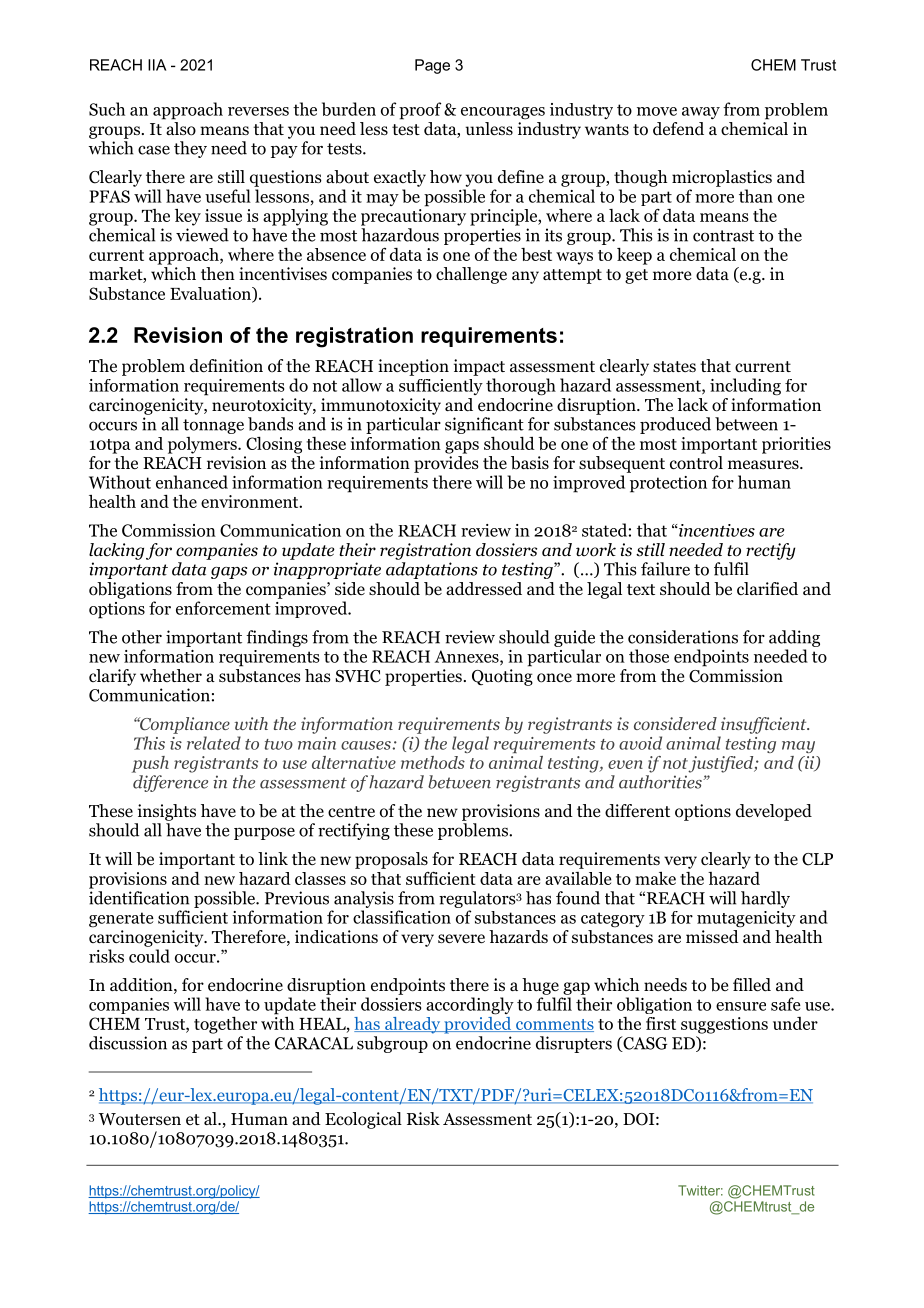 The image size is (924, 1308). I want to click on discussion, so click(128, 1043).
